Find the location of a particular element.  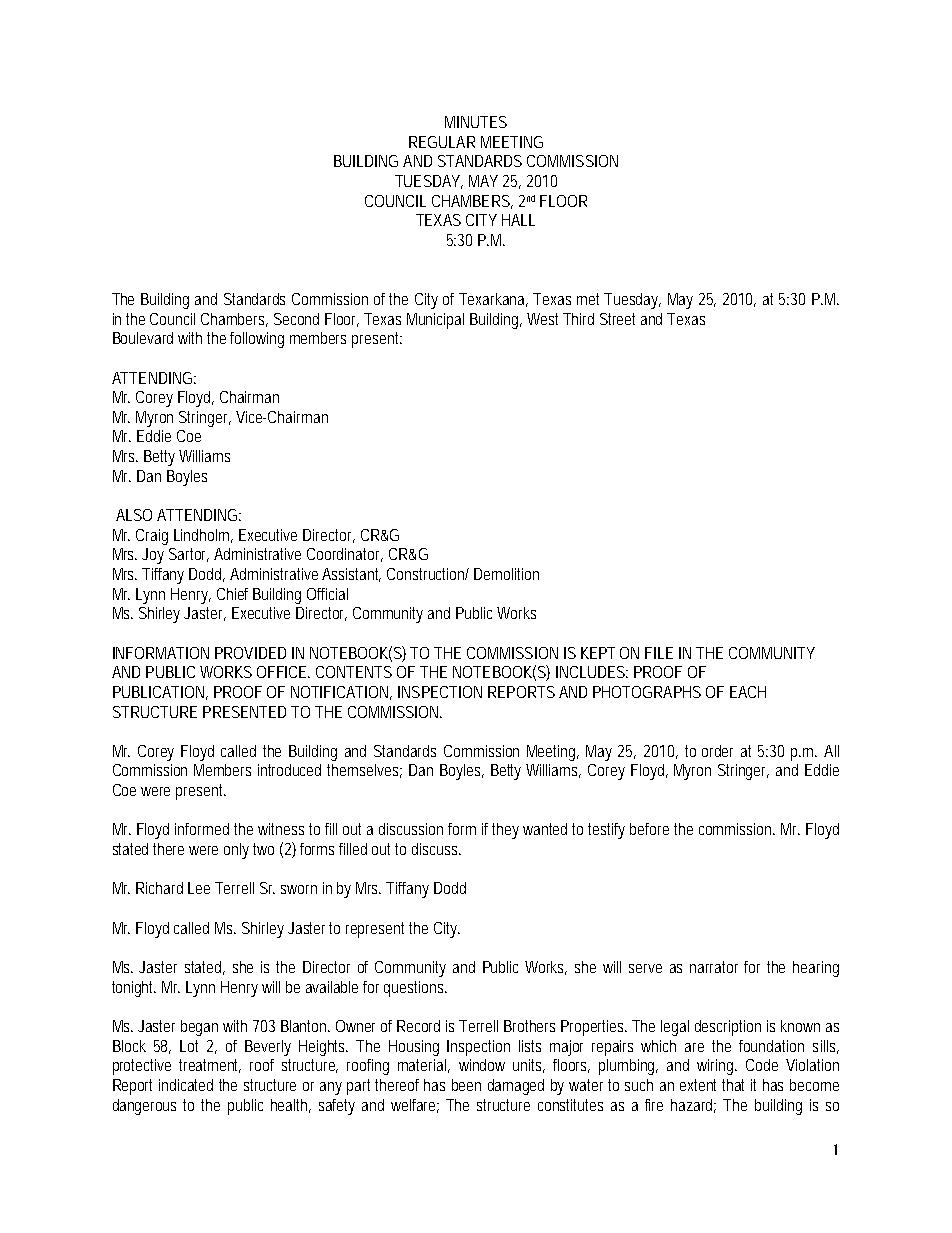

FILE is located at coordinates (659, 653).
